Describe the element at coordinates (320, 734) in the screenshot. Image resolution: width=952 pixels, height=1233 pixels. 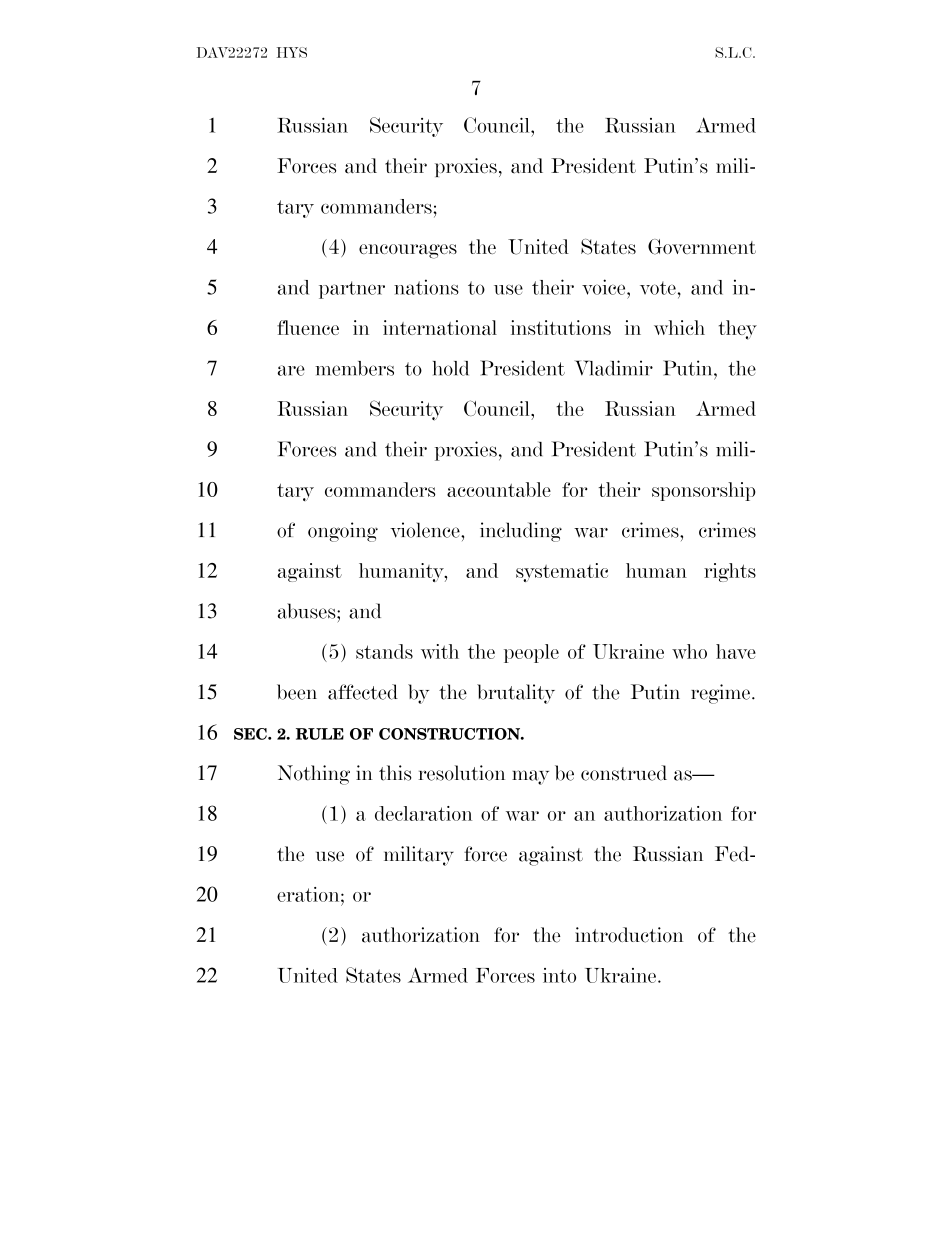
I see `RULE` at that location.
